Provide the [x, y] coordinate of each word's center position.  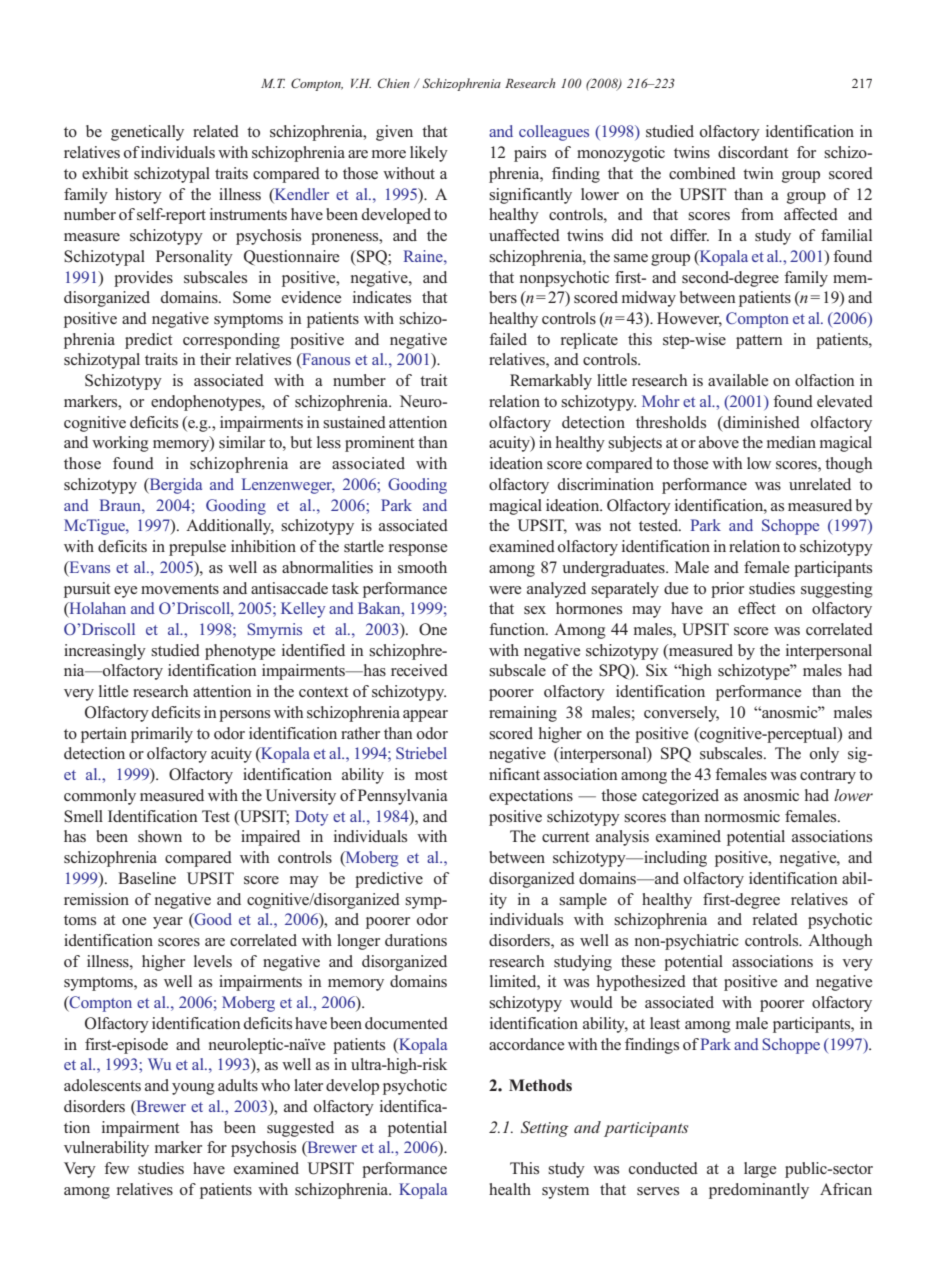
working [120, 444]
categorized [680, 797]
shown [160, 836]
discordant [753, 152]
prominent [379, 444]
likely [429, 154]
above [719, 442]
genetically [147, 133]
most [431, 775]
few [116, 1168]
